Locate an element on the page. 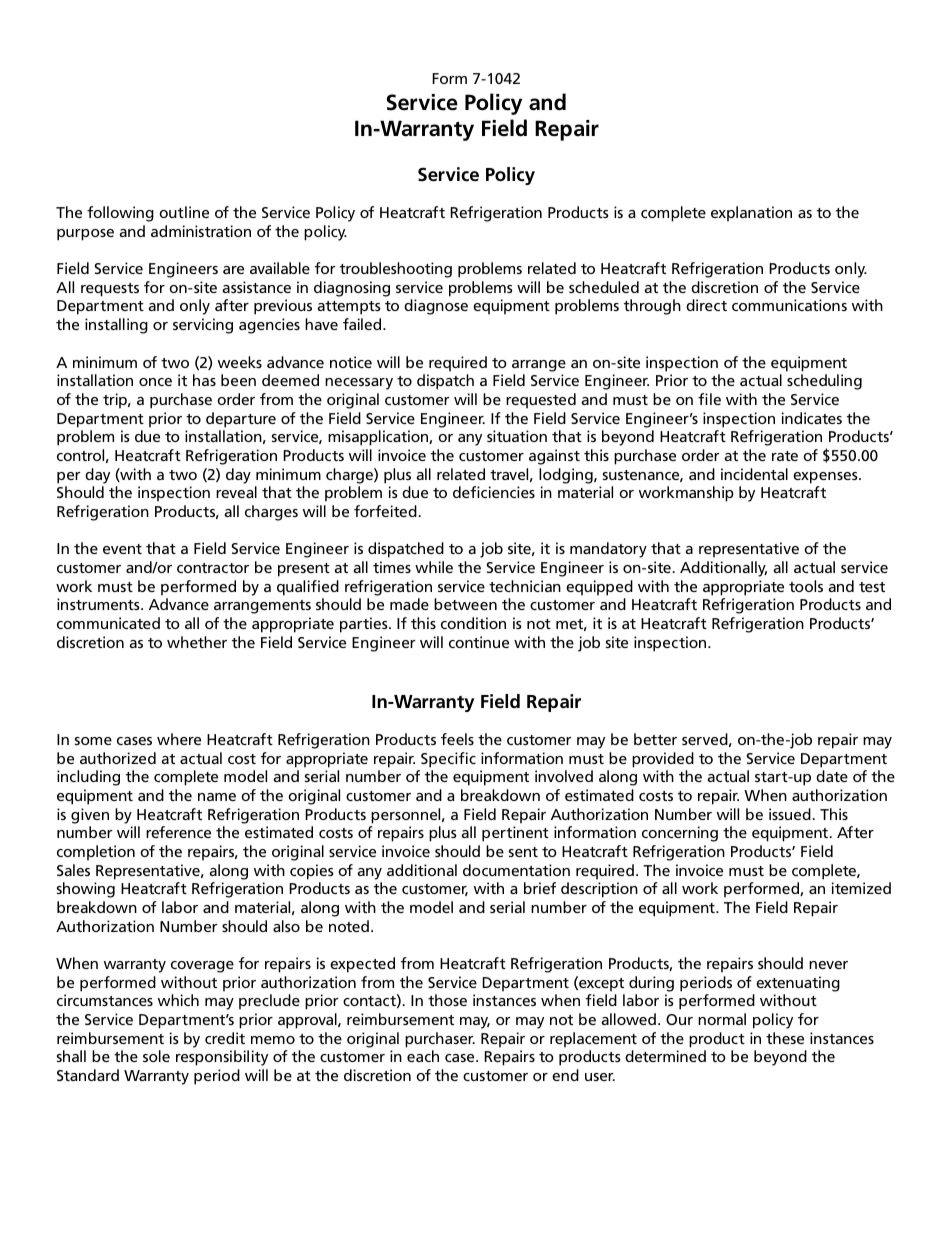 This document has height=1233, width=952. tools is located at coordinates (806, 586).
